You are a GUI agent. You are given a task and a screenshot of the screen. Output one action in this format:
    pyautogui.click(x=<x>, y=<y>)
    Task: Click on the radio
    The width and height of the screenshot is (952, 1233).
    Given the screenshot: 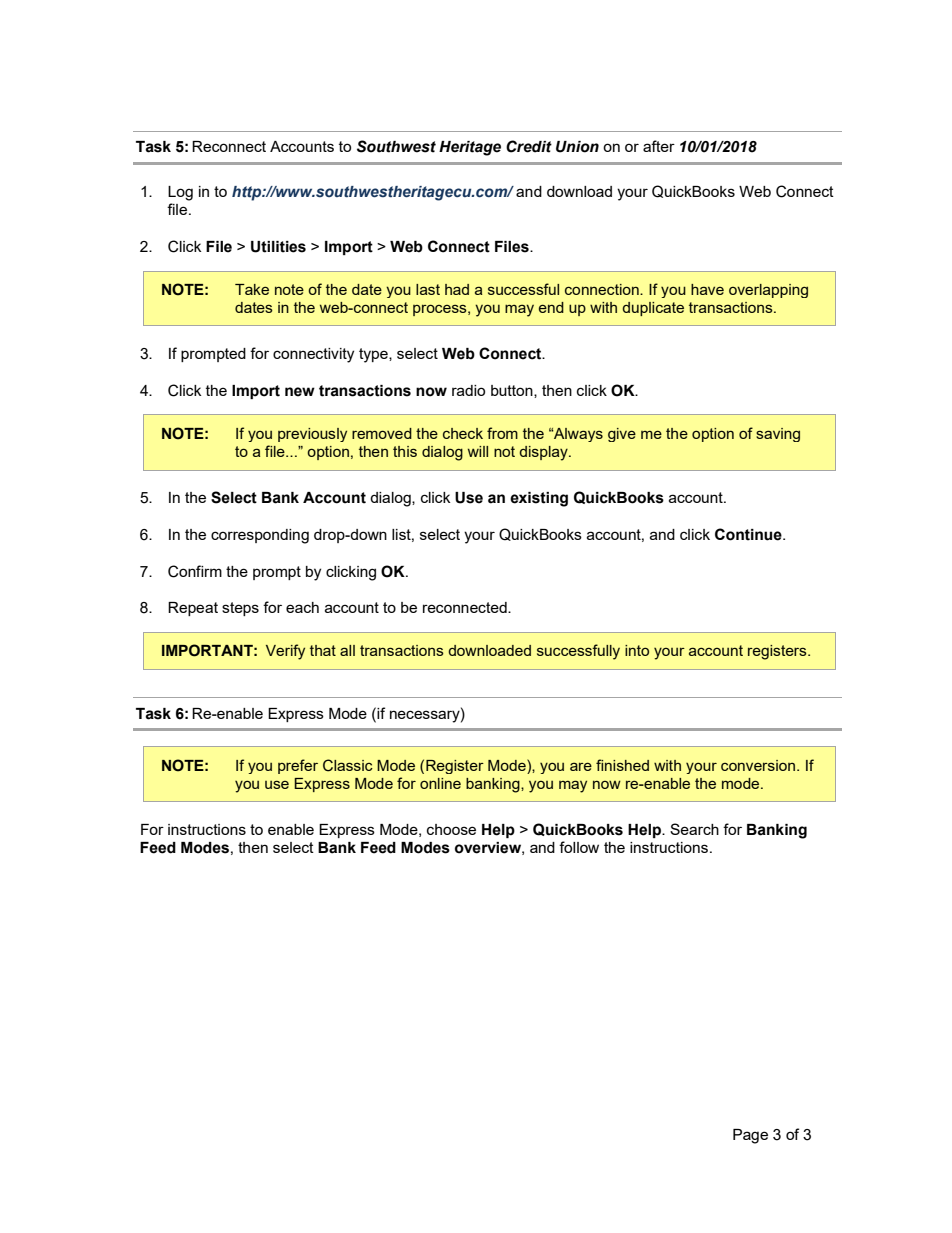 What is the action you would take?
    pyautogui.click(x=468, y=390)
